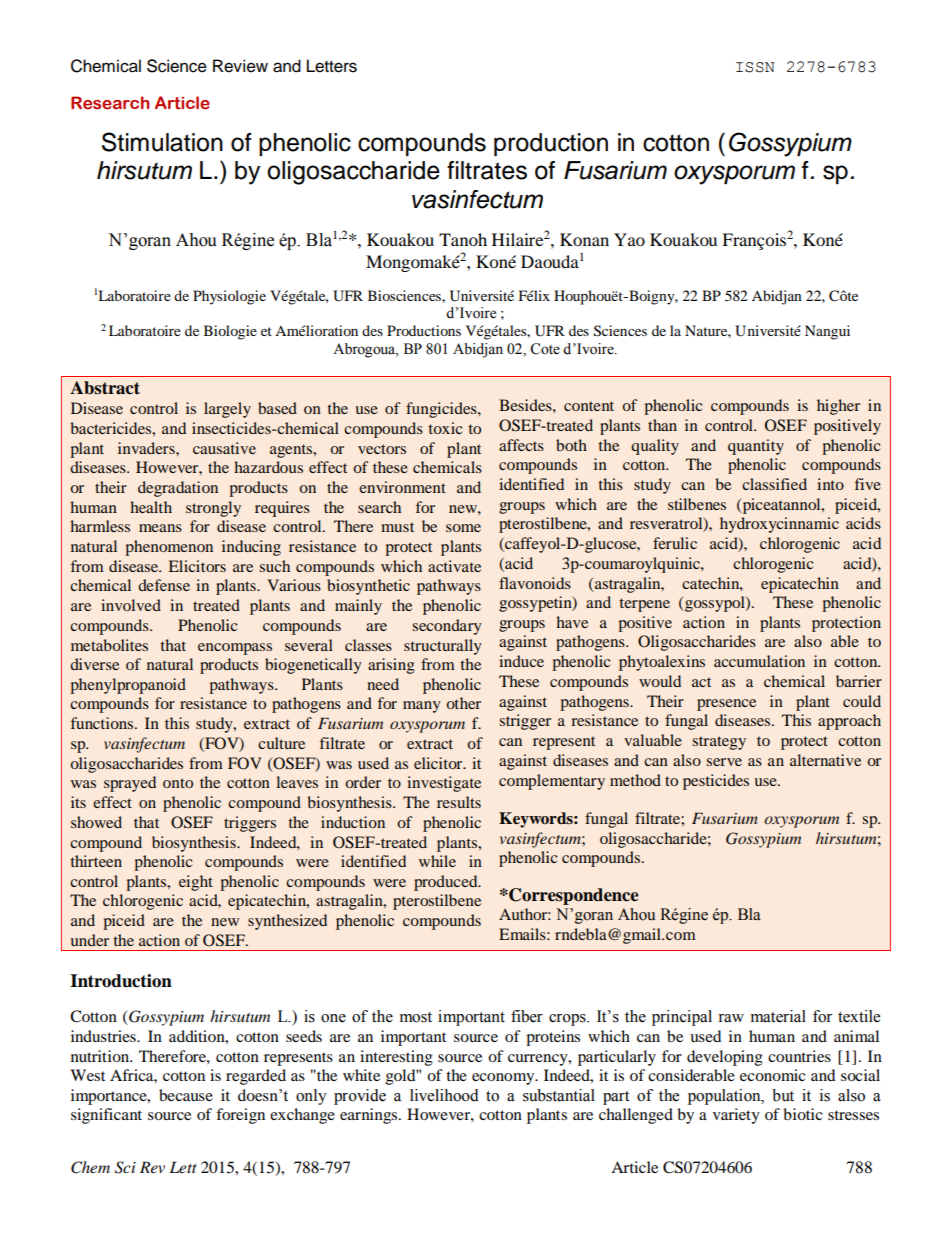 The height and width of the screenshot is (1233, 952). Describe the element at coordinates (240, 66) in the screenshot. I see `Review` at that location.
